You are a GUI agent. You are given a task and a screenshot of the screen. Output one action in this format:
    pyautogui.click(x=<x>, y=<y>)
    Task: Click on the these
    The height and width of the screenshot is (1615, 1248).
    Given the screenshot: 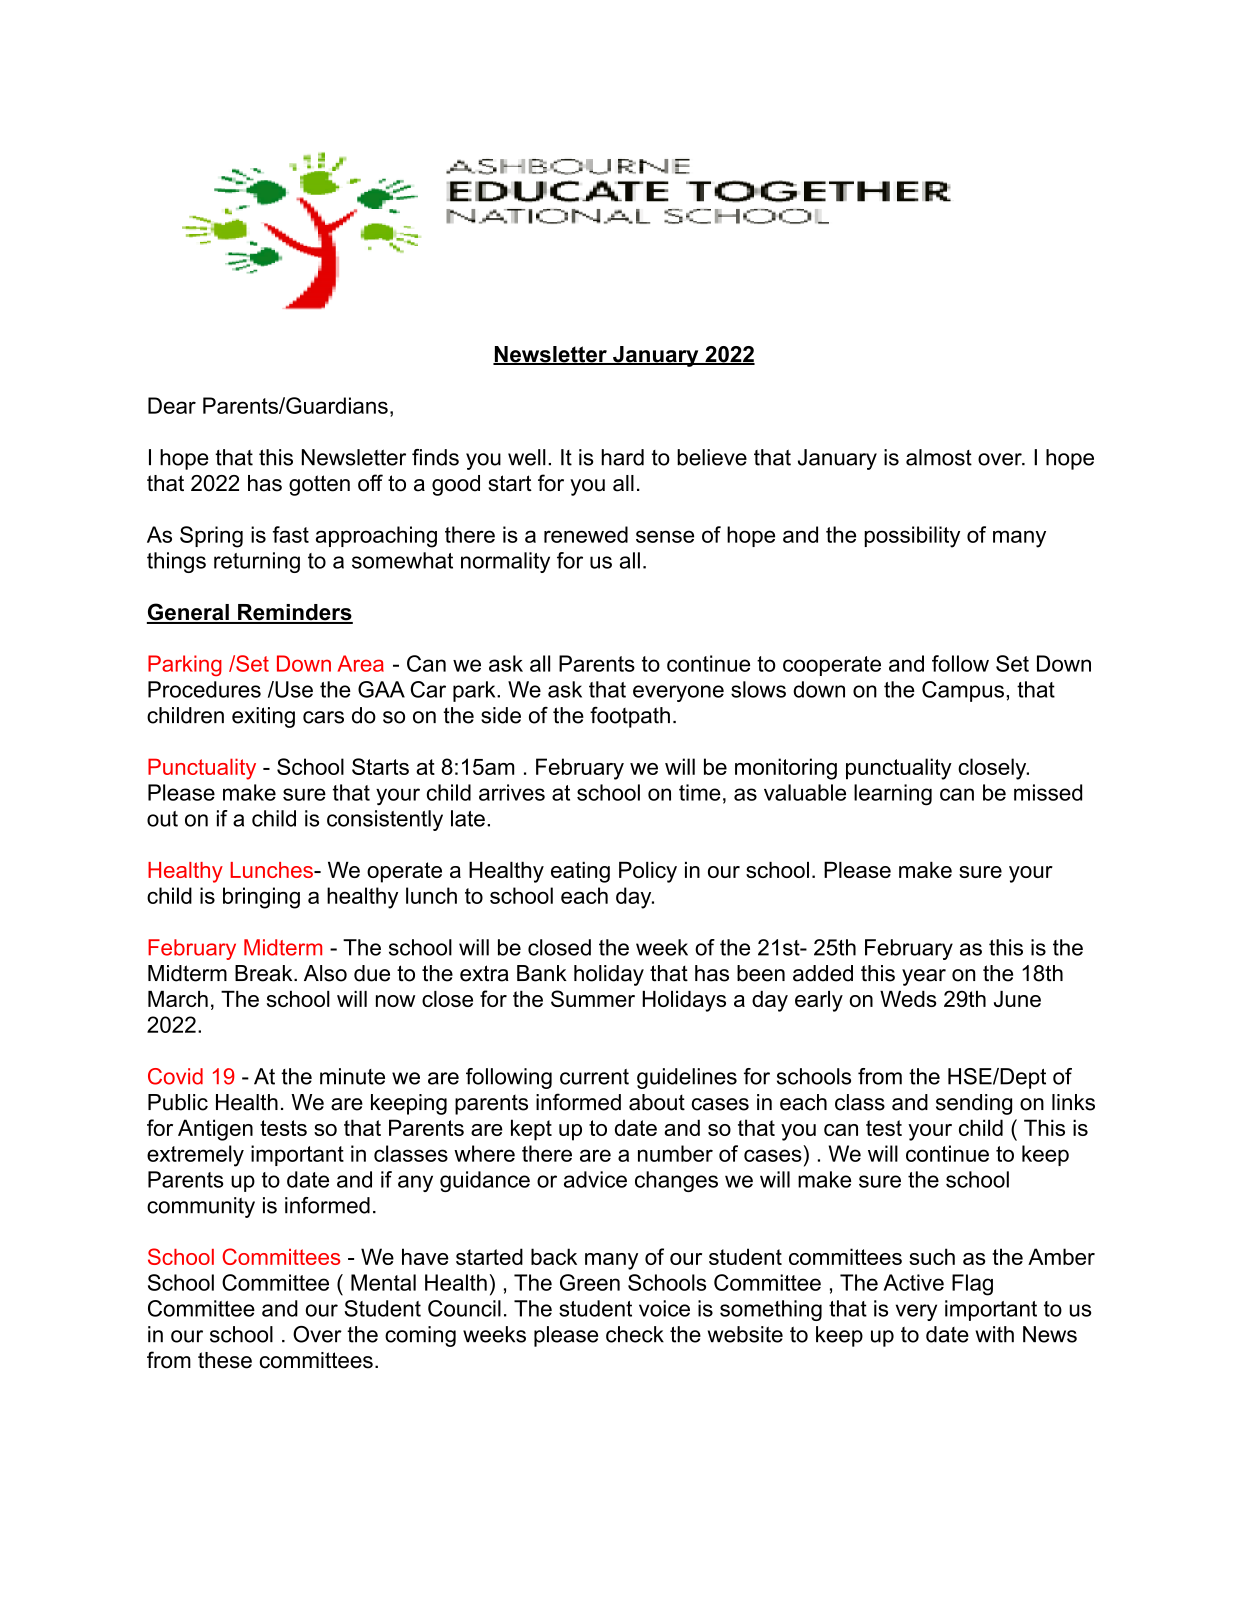 What is the action you would take?
    pyautogui.click(x=225, y=1360)
